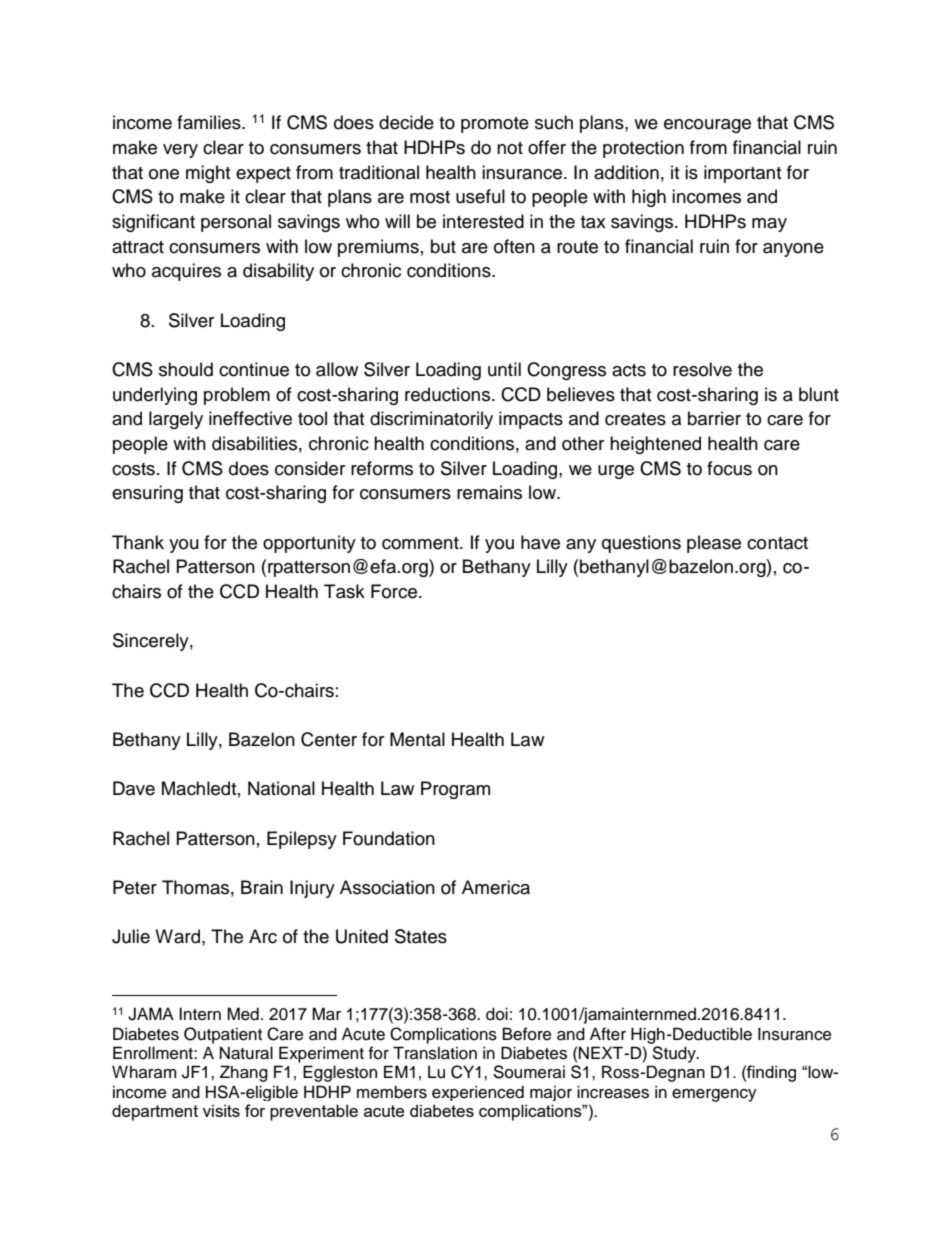  Describe the element at coordinates (742, 174) in the screenshot. I see `important` at that location.
